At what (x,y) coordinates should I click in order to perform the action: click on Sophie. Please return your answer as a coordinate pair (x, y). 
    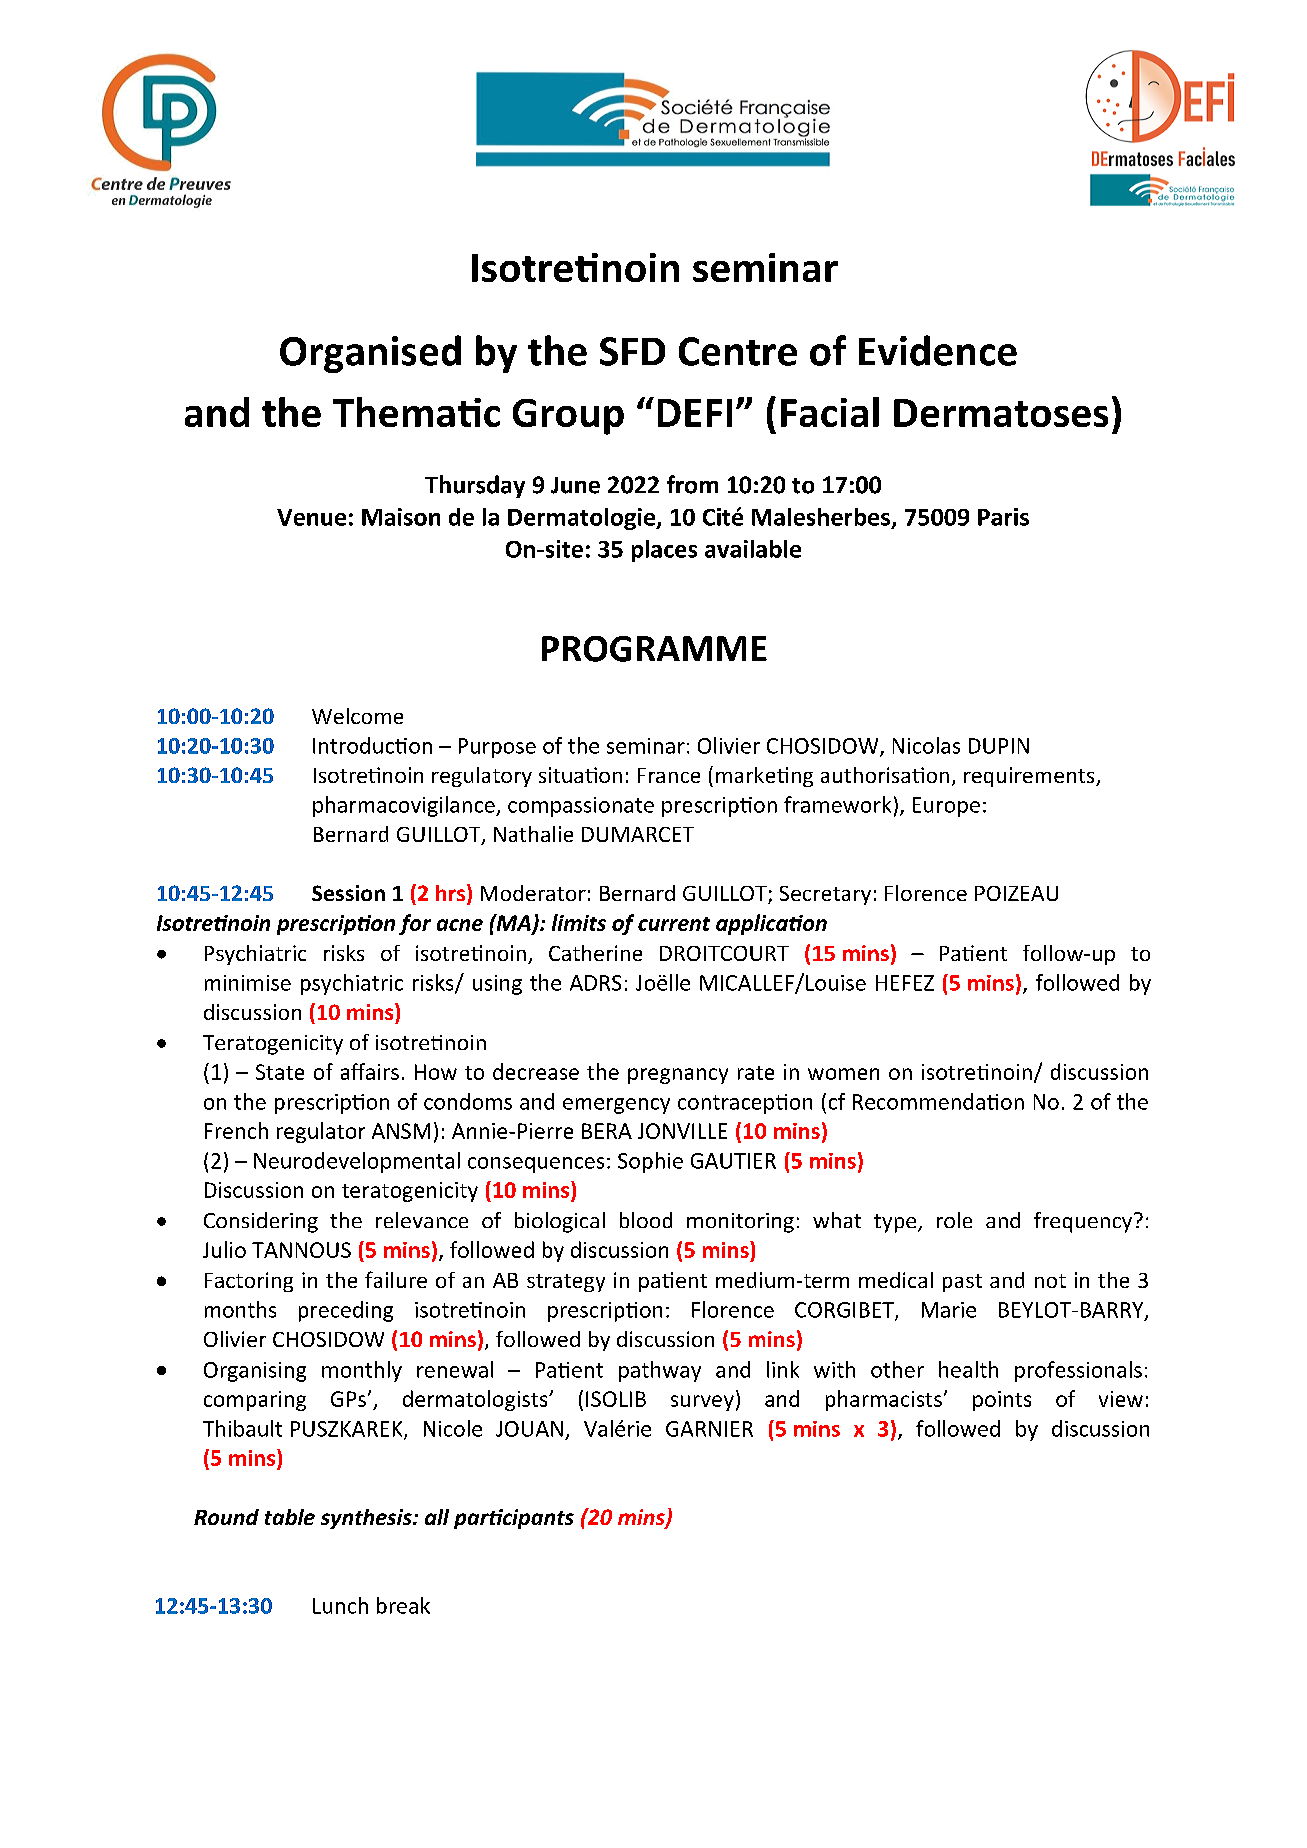
    Looking at the image, I should click on (650, 1162).
